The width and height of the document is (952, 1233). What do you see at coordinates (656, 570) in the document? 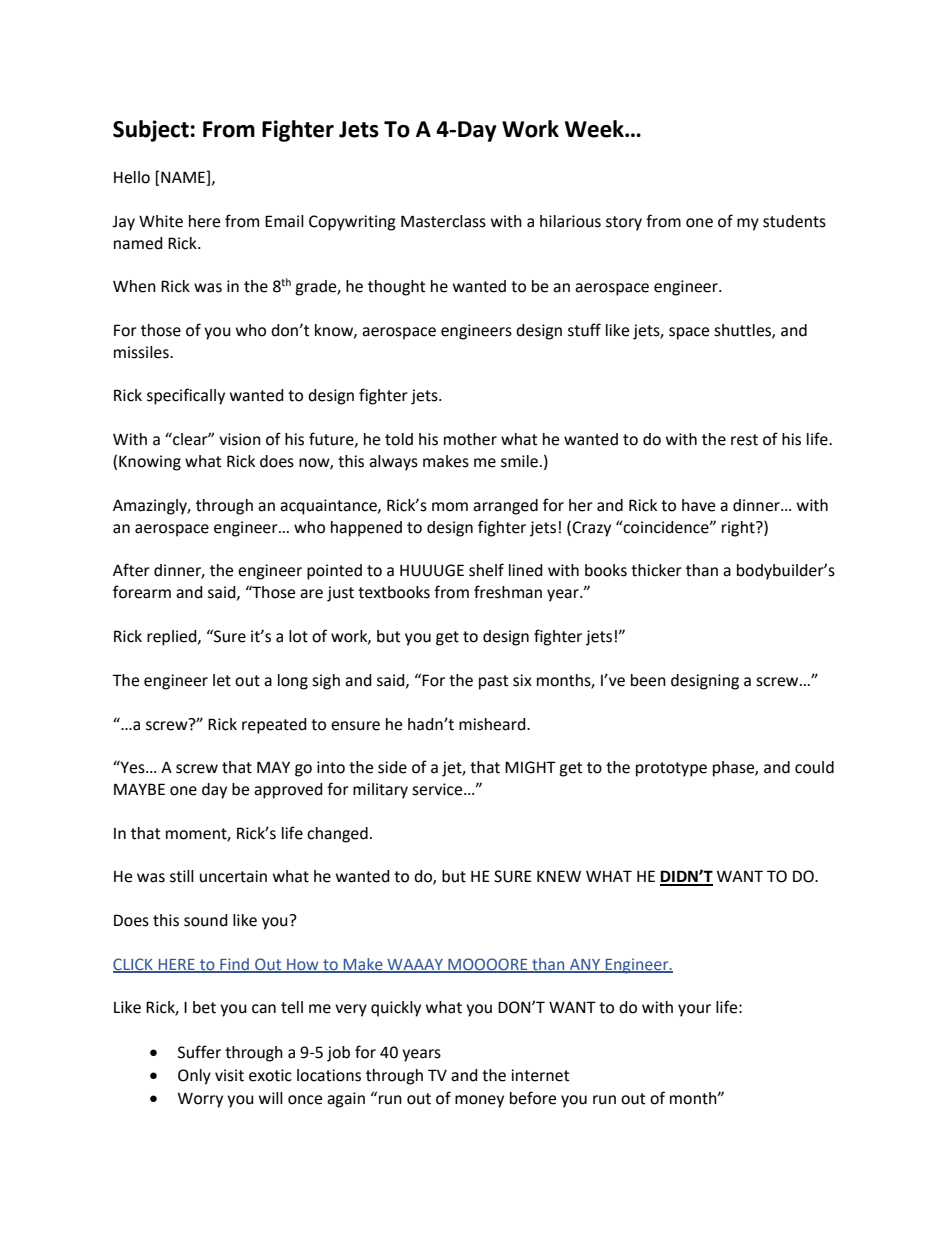
I see `thicker` at bounding box center [656, 570].
